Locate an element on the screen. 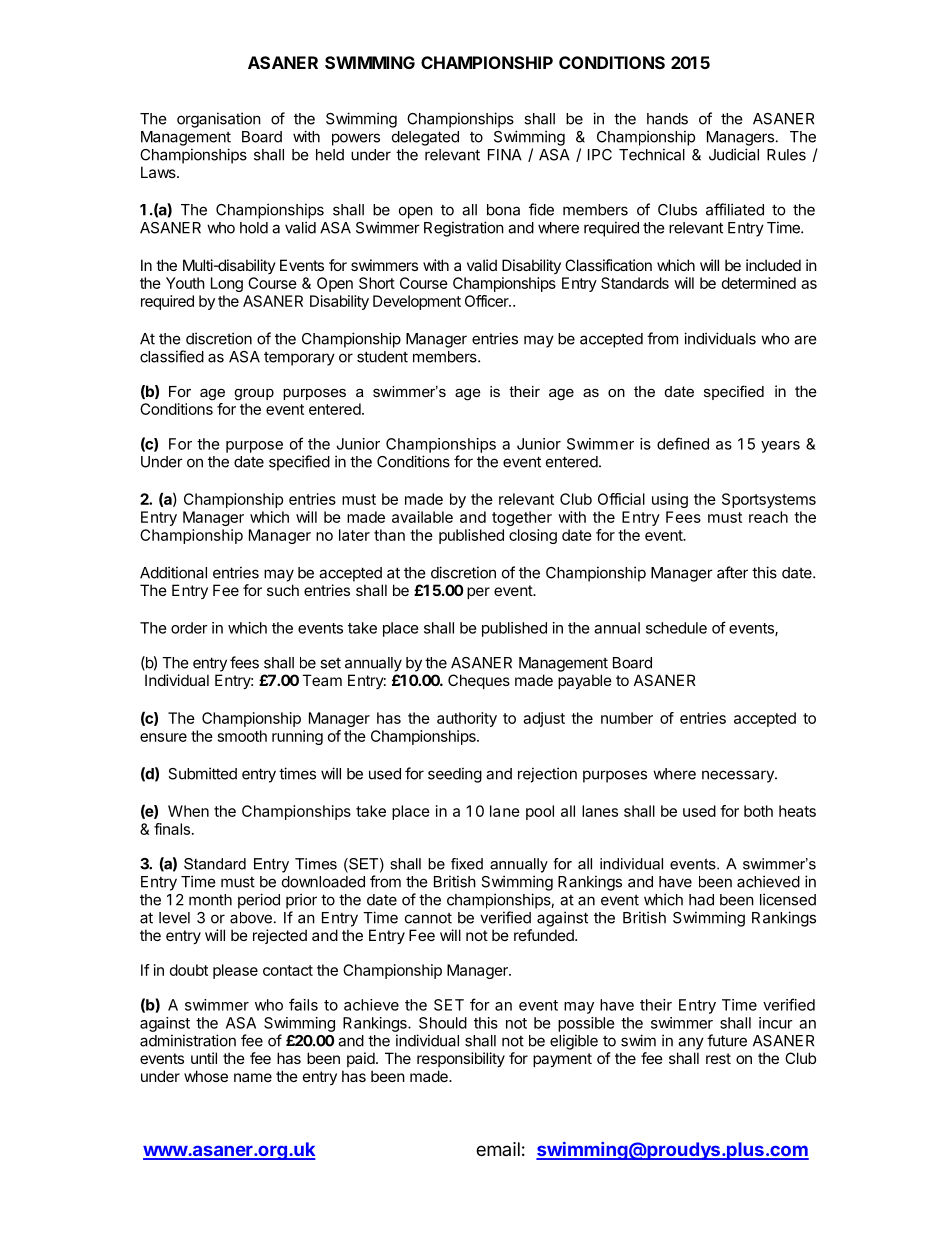 The height and width of the screenshot is (1233, 952). had is located at coordinates (701, 900).
